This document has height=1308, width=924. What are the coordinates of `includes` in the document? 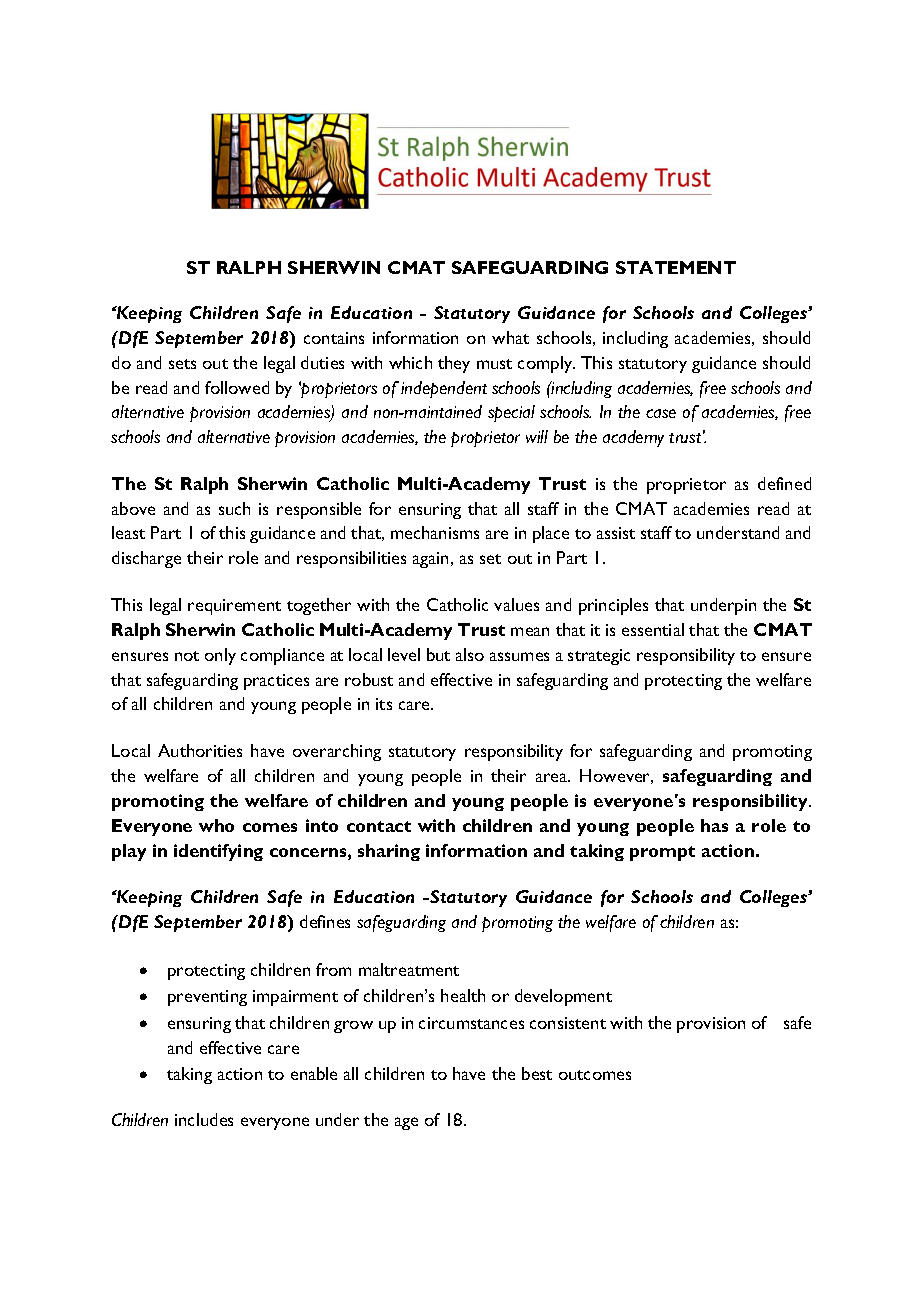 It's located at (204, 1119).
